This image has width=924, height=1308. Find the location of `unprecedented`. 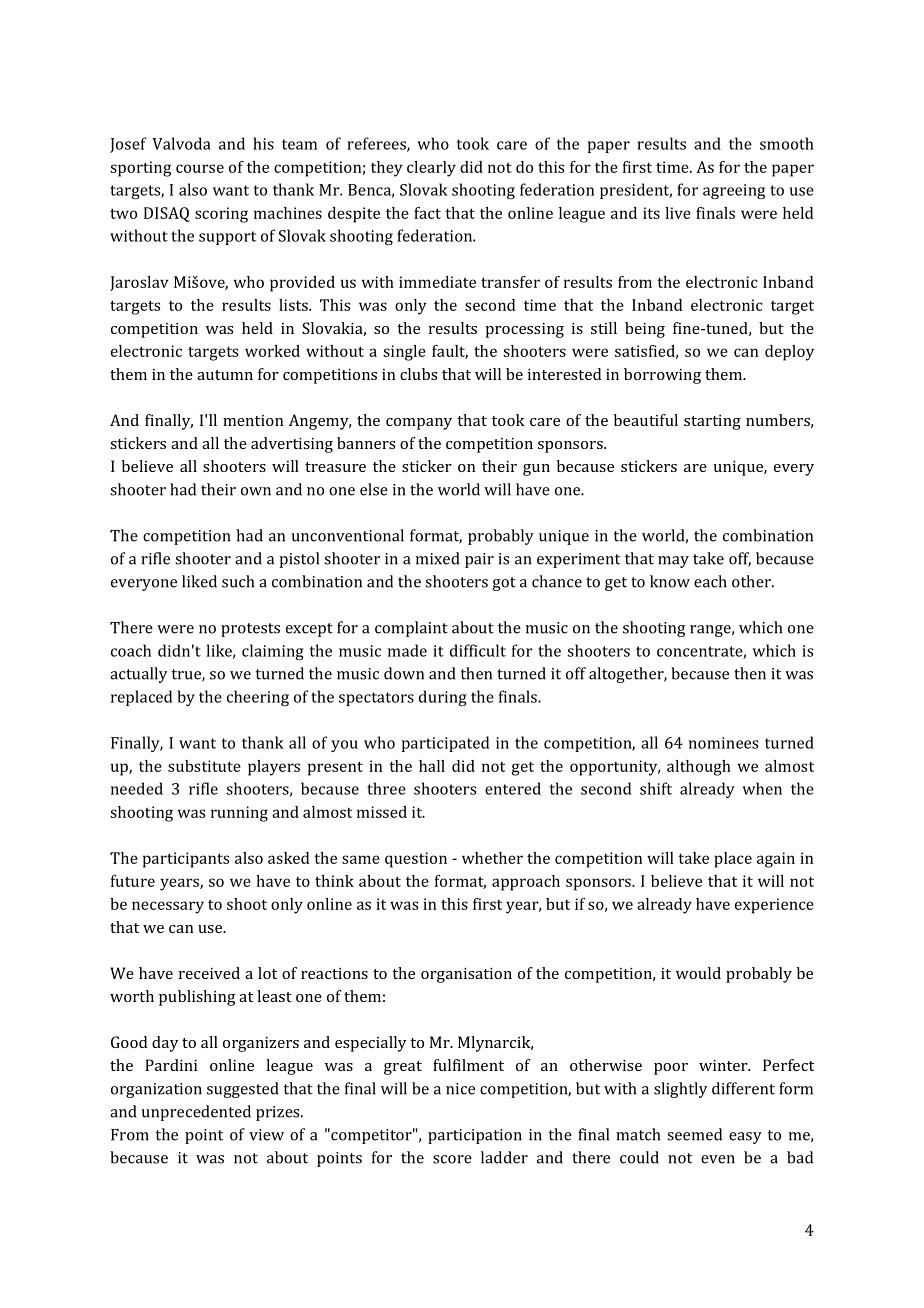

unprecedented is located at coordinates (196, 1113).
